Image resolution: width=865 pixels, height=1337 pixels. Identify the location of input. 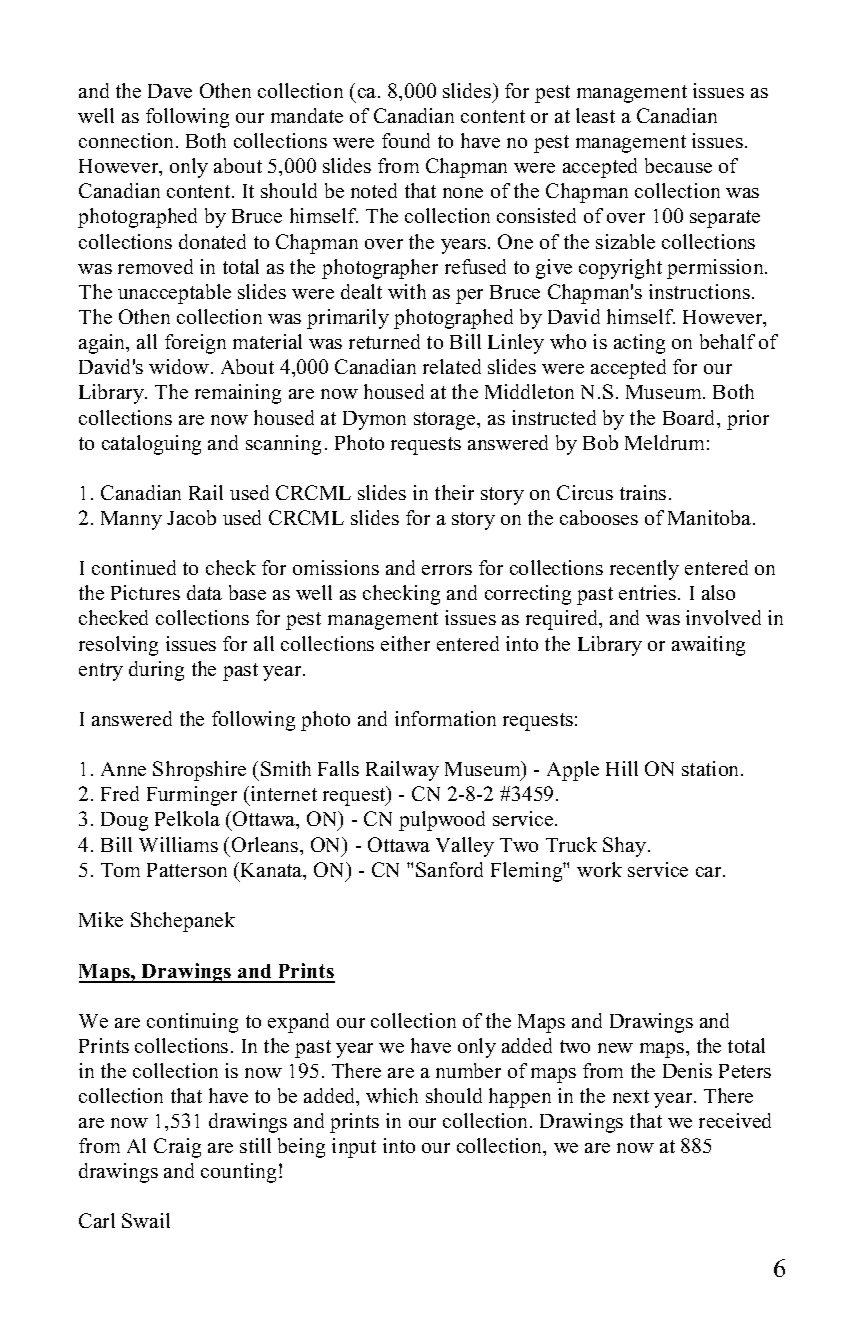
(354, 1148).
